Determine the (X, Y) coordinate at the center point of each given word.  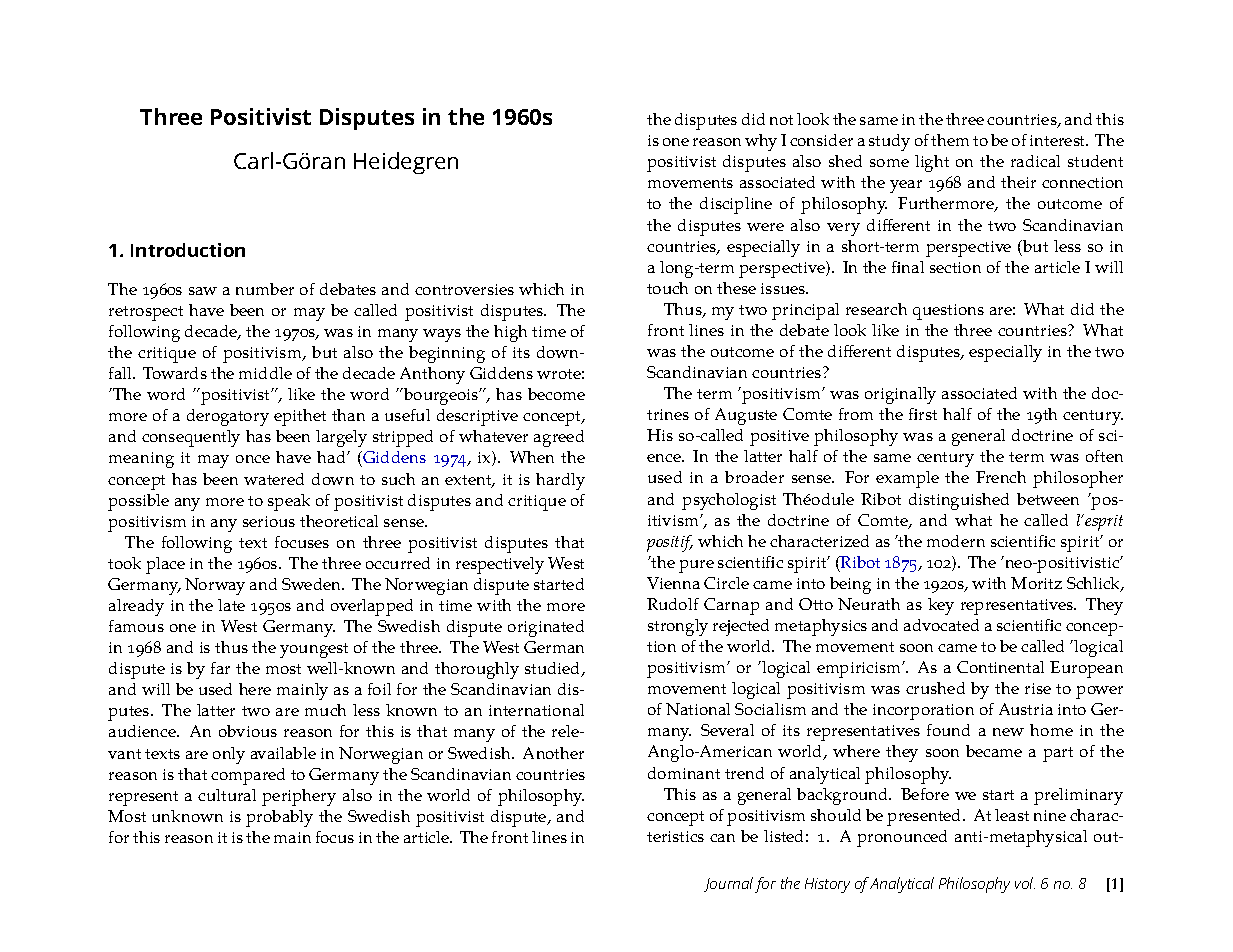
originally (900, 395)
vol (1025, 883)
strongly (678, 627)
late (231, 605)
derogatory (228, 417)
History (827, 885)
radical (1035, 161)
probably (279, 818)
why (761, 142)
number (265, 289)
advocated (941, 625)
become (556, 394)
